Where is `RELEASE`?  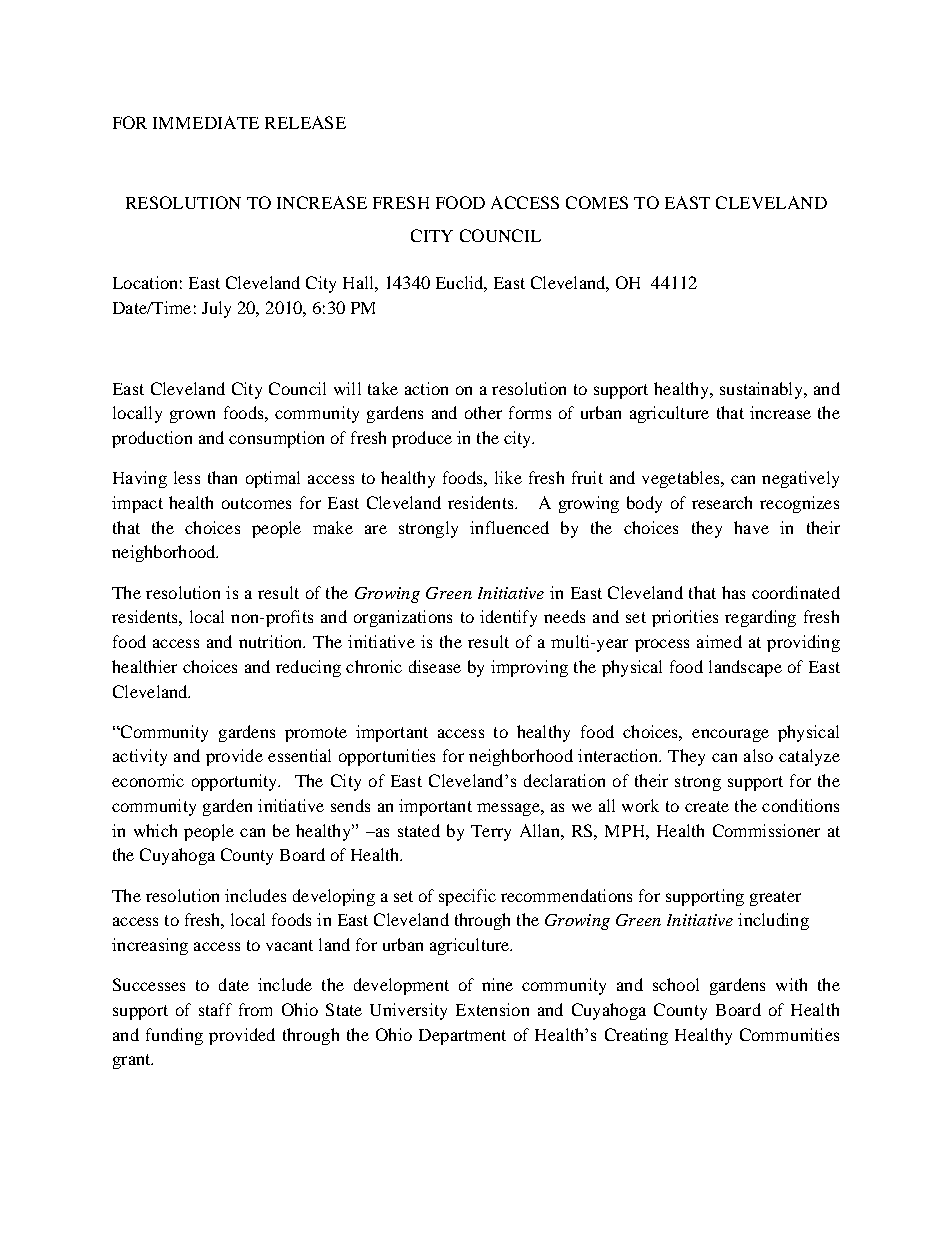
RELEASE is located at coordinates (305, 122).
